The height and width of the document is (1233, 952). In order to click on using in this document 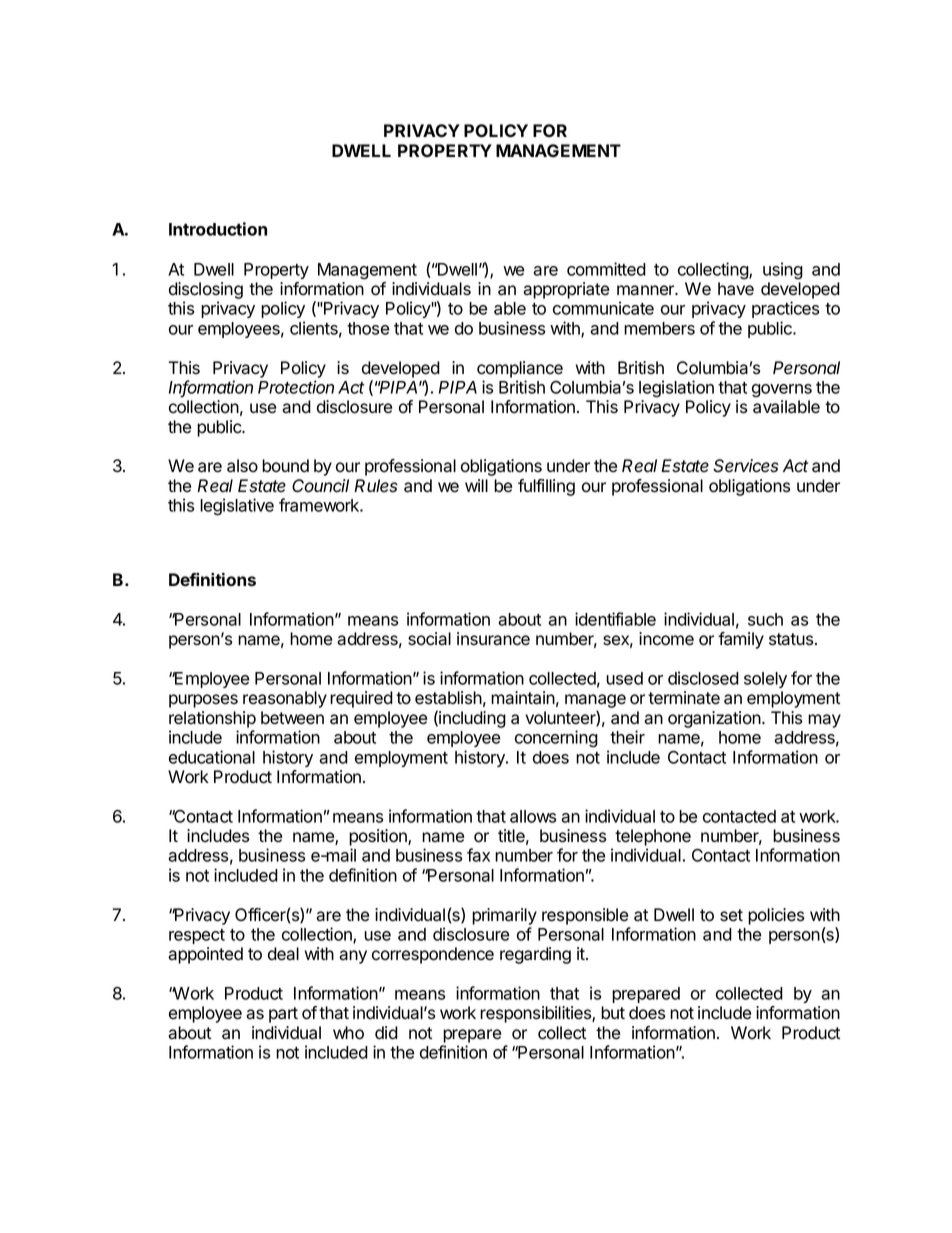, I will do `click(783, 271)`.
